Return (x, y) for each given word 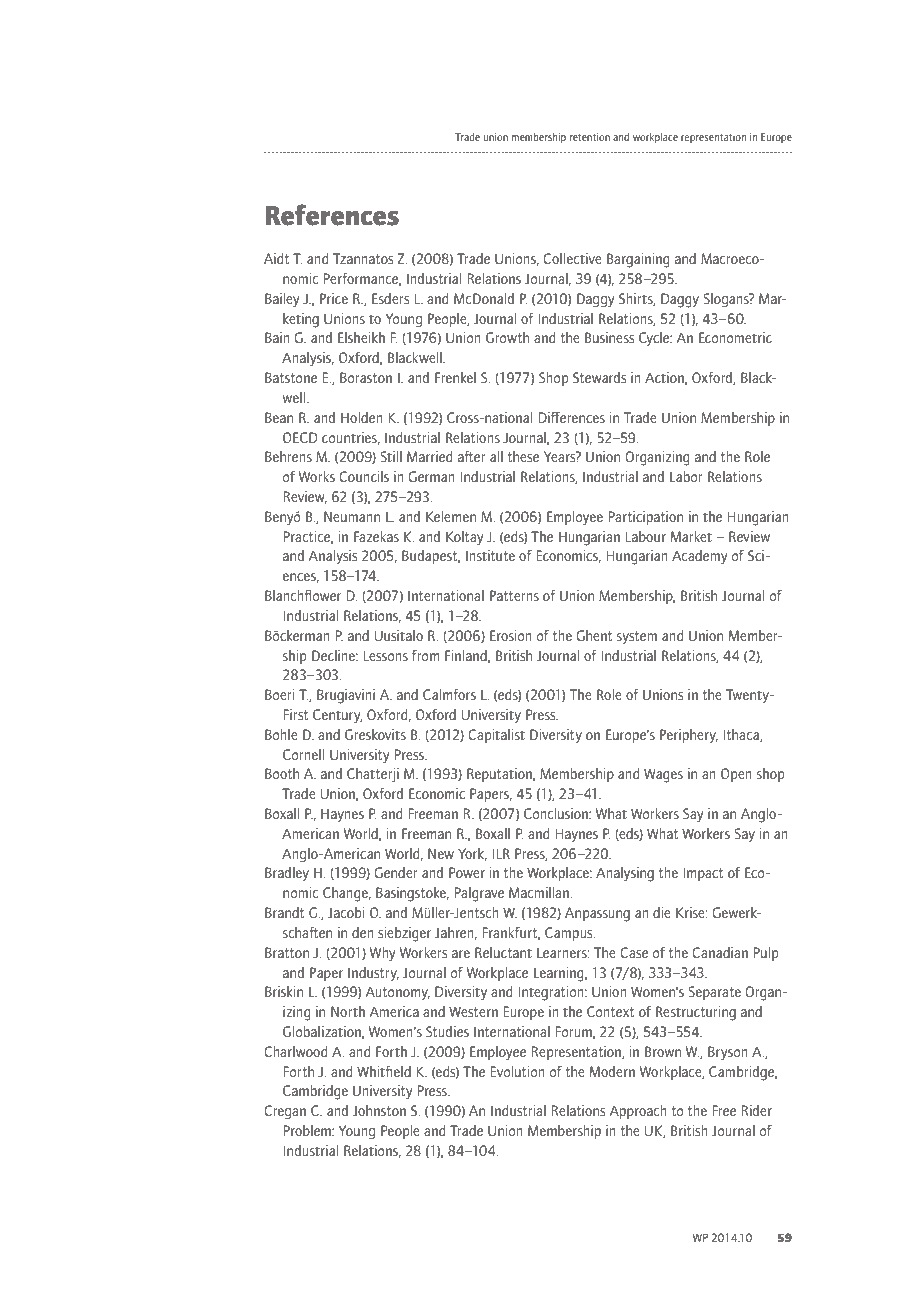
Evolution (517, 1071)
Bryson (728, 1053)
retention (590, 136)
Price (334, 298)
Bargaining (638, 260)
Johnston (379, 1110)
